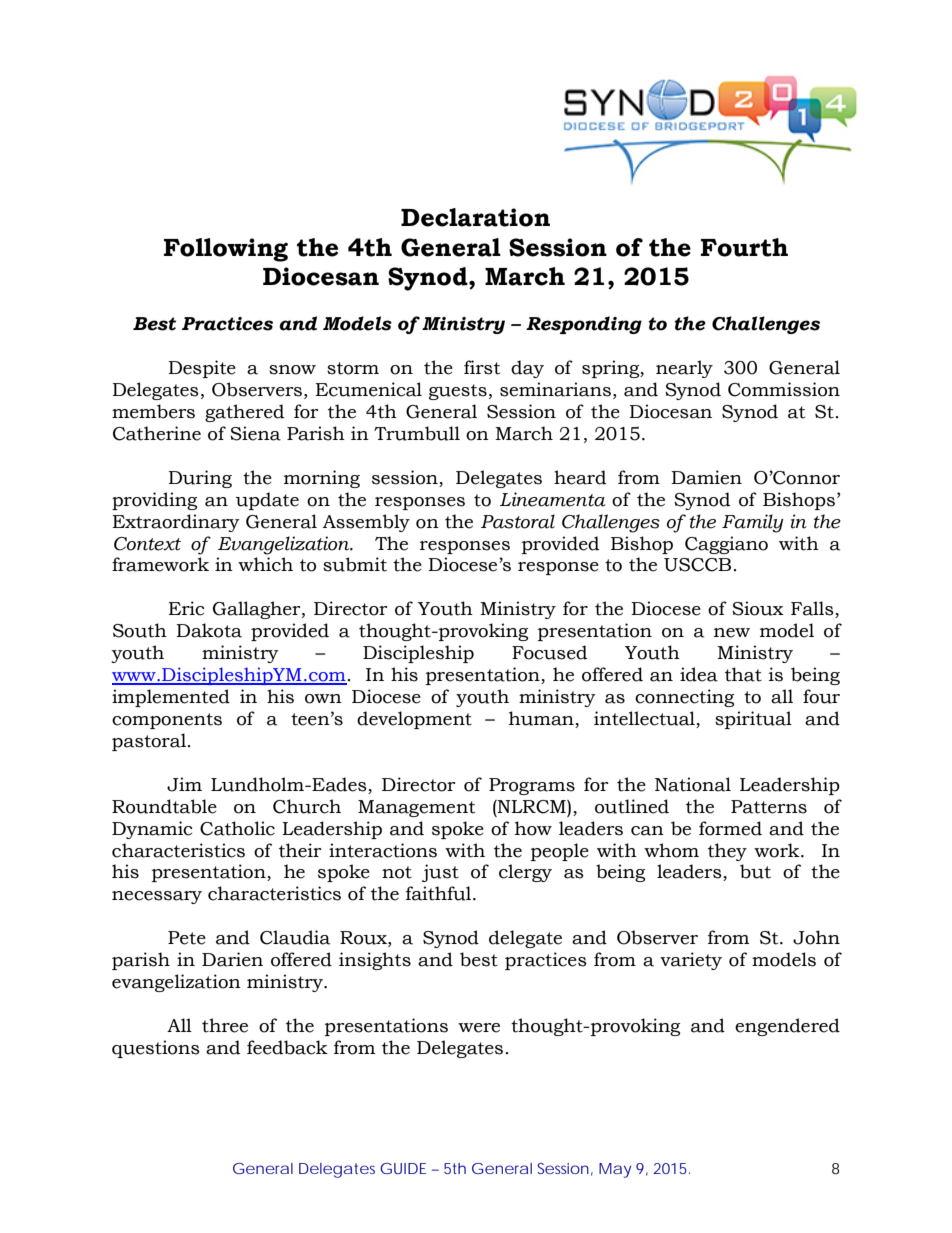 The width and height of the screenshot is (952, 1233). I want to click on Jim, so click(184, 784).
